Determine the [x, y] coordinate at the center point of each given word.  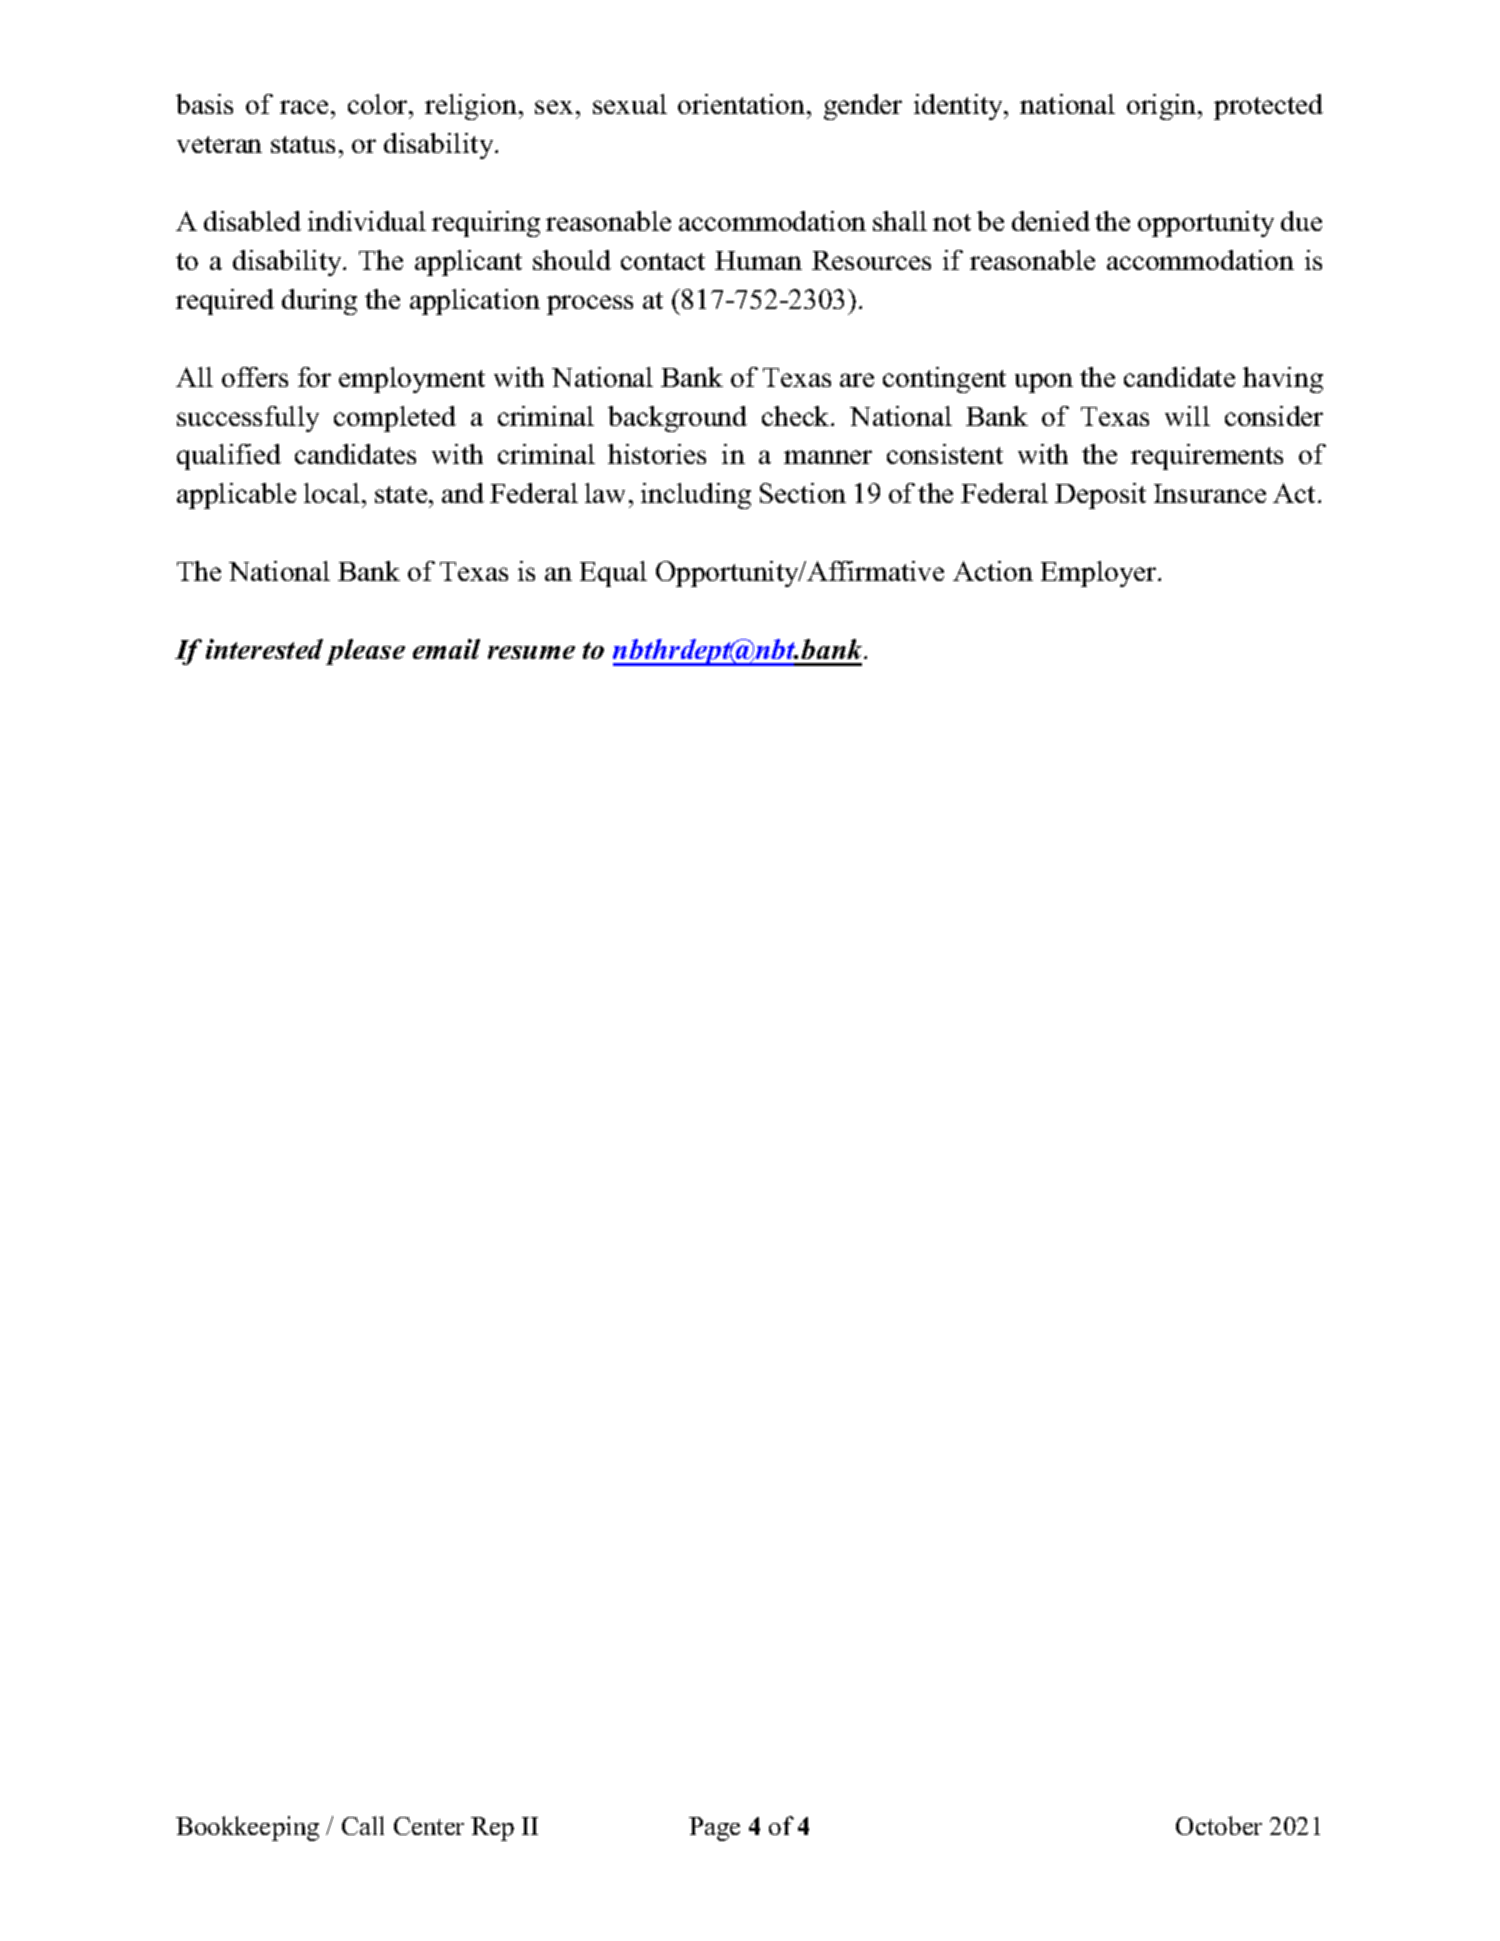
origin [1163, 107]
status [303, 144]
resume [531, 652]
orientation [743, 104]
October [1219, 1825]
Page [714, 1829]
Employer [1100, 574]
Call [363, 1825]
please [365, 652]
